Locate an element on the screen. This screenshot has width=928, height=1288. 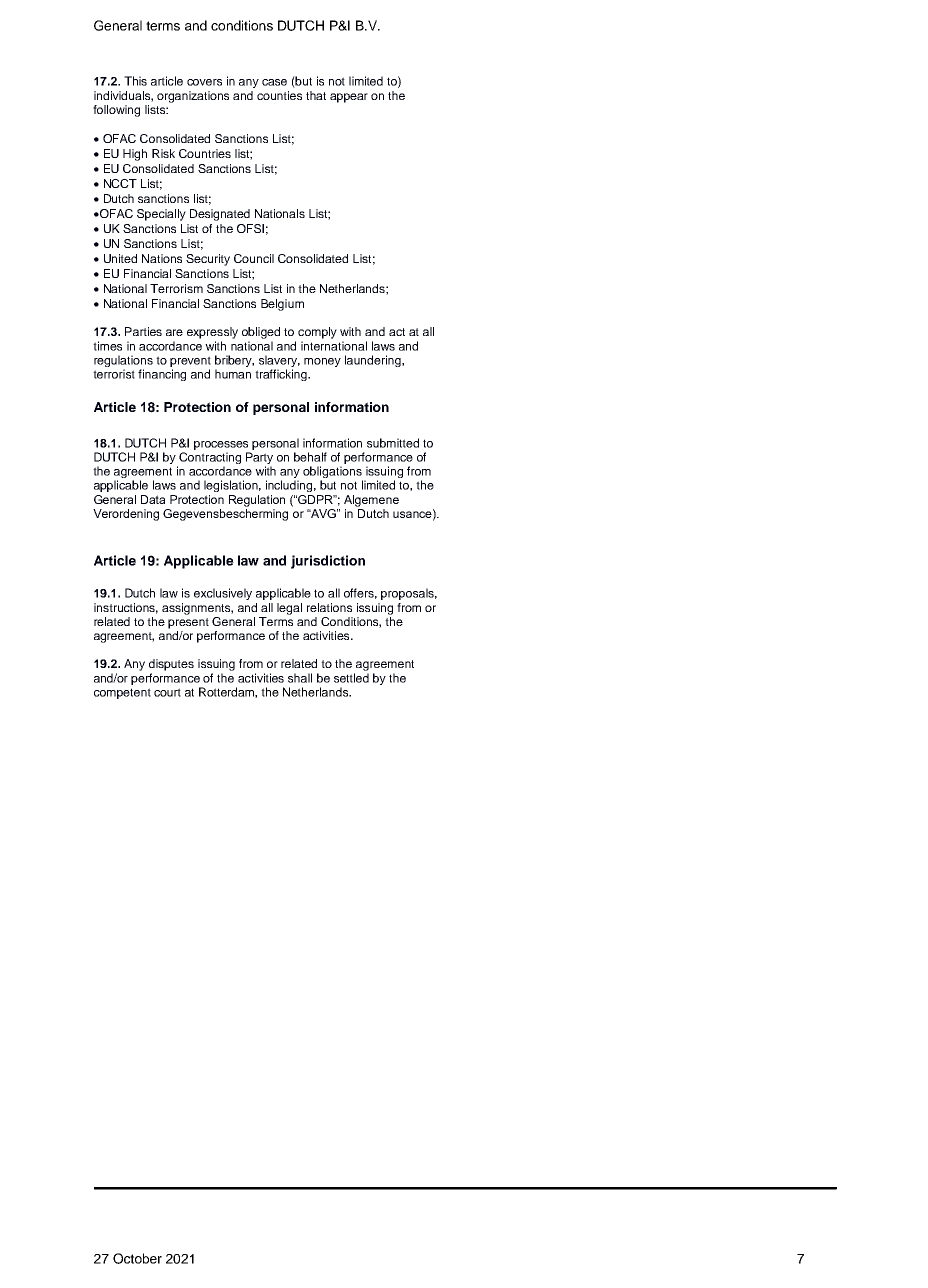
Party is located at coordinates (259, 459).
